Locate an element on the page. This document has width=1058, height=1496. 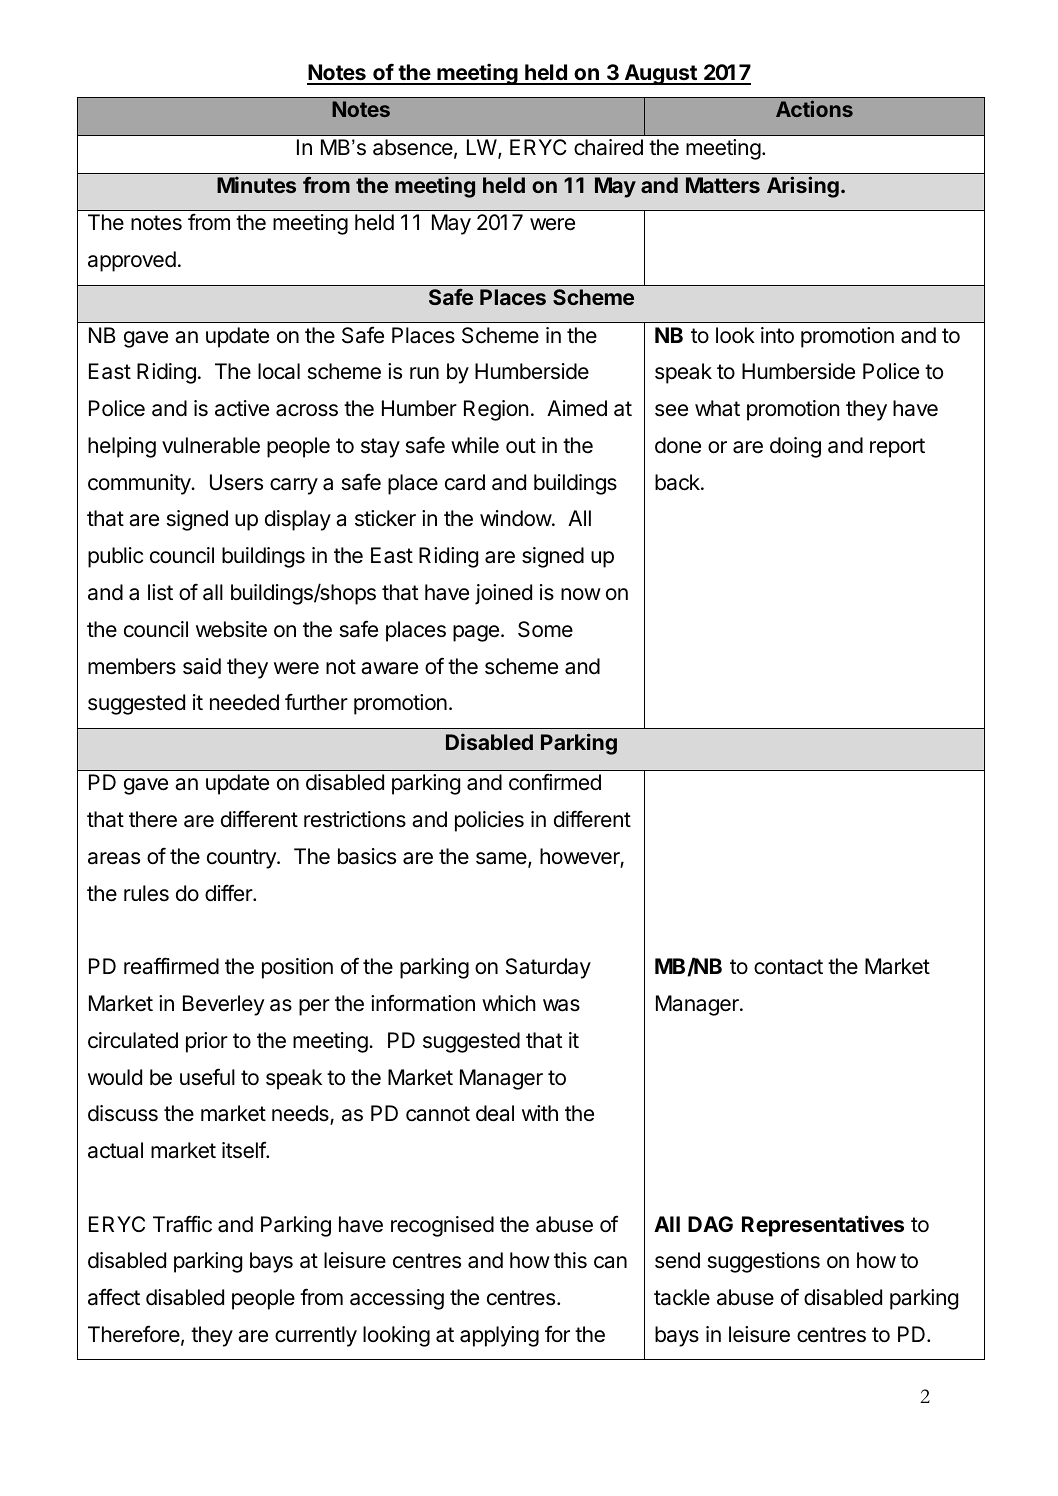
Actions is located at coordinates (814, 109).
